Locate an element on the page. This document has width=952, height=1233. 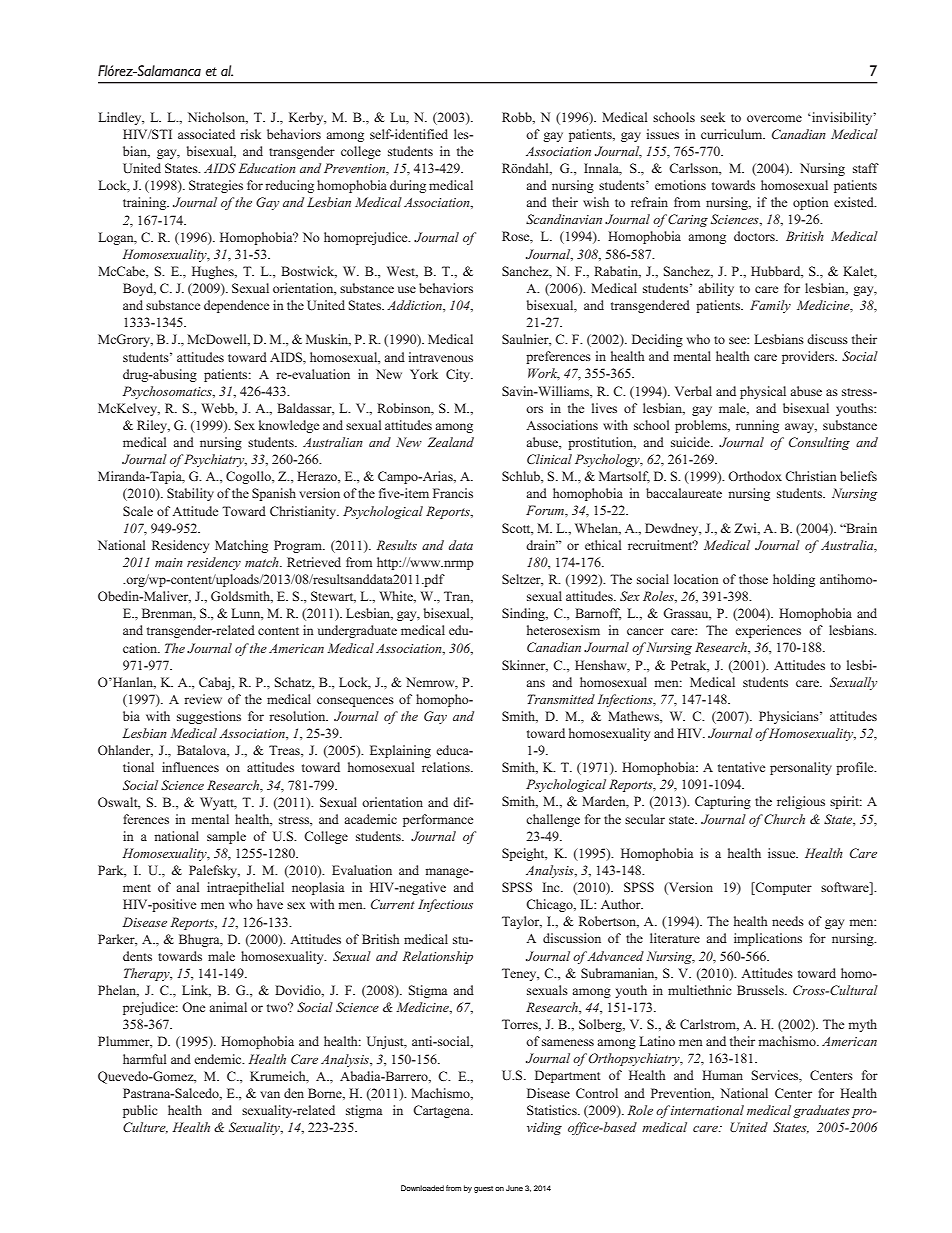
cancer is located at coordinates (645, 631).
